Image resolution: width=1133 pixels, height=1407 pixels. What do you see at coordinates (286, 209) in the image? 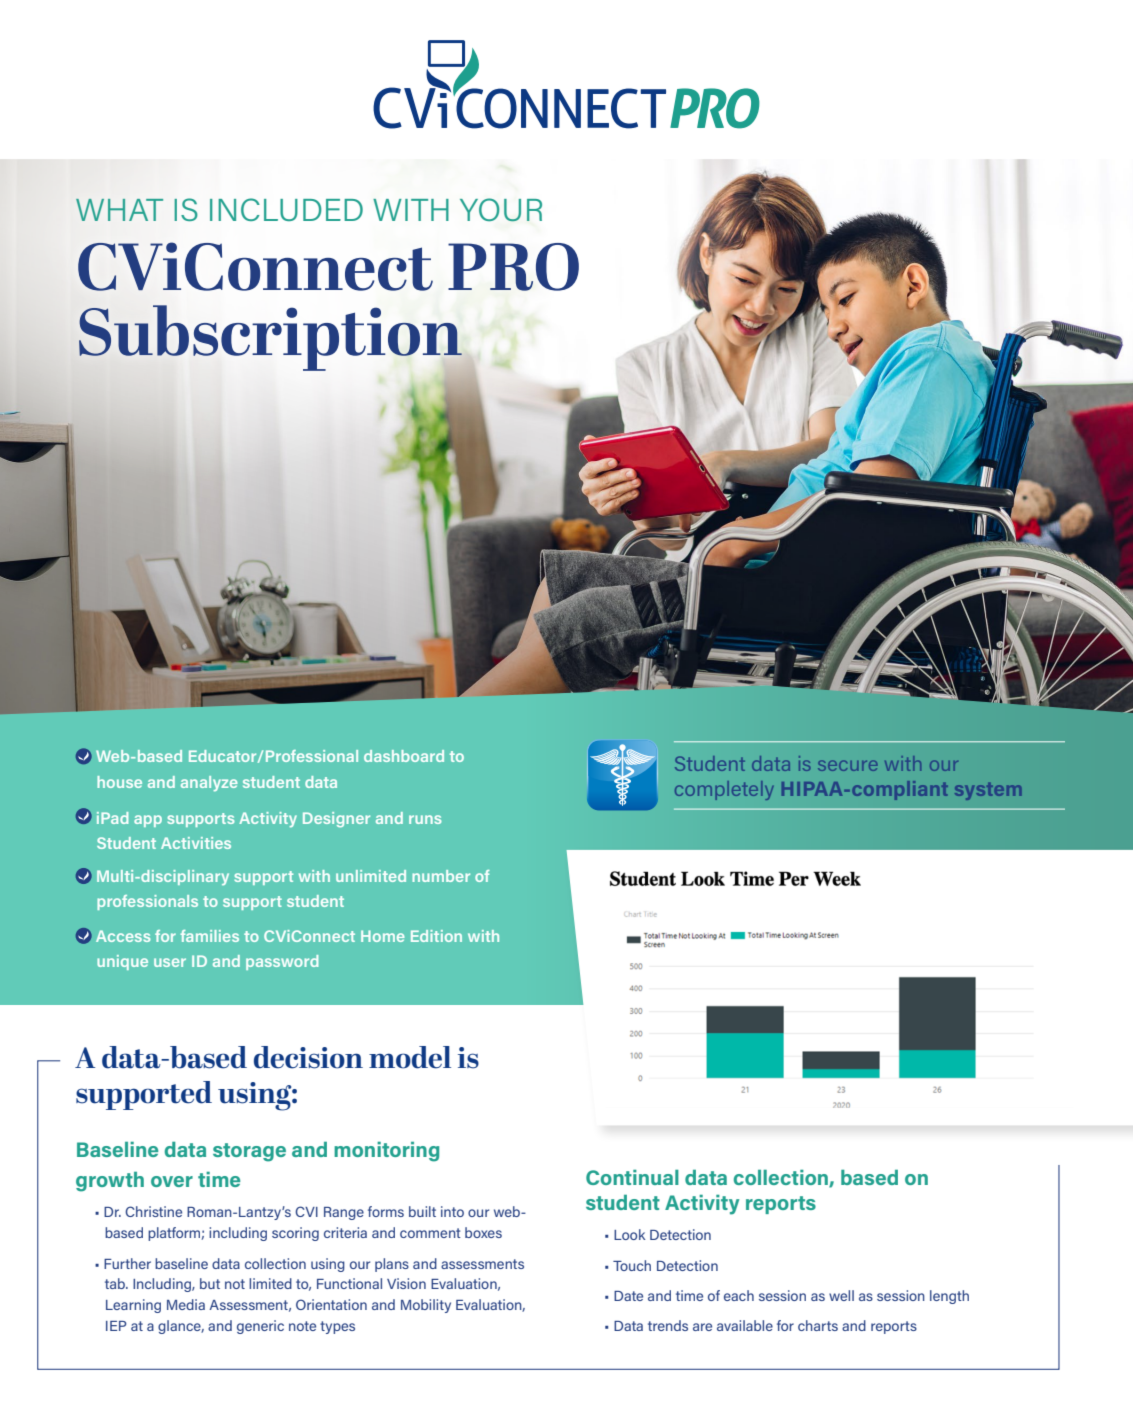
I see `INCLUDED` at bounding box center [286, 209].
